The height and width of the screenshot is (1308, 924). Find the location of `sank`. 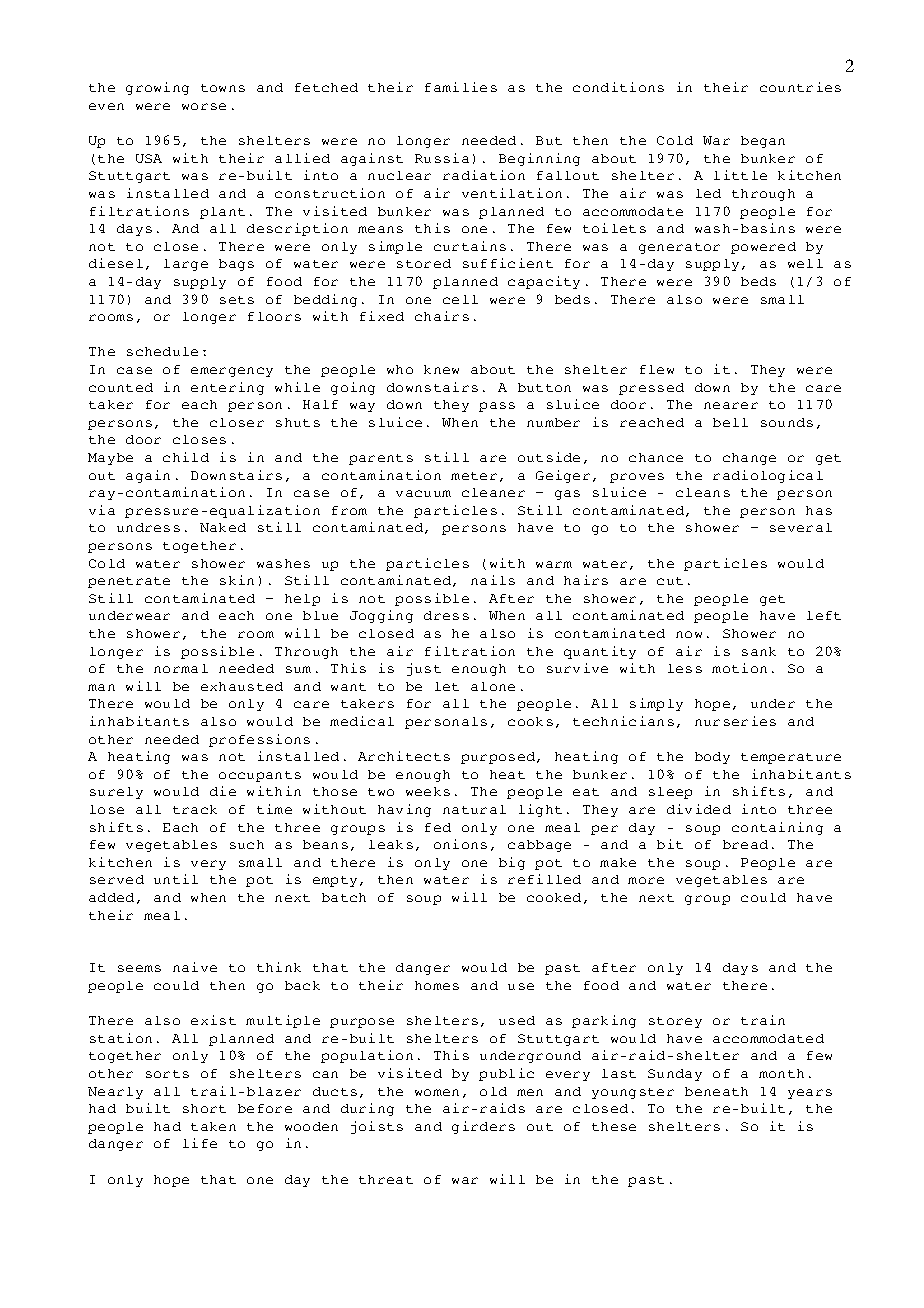

sank is located at coordinates (759, 651).
